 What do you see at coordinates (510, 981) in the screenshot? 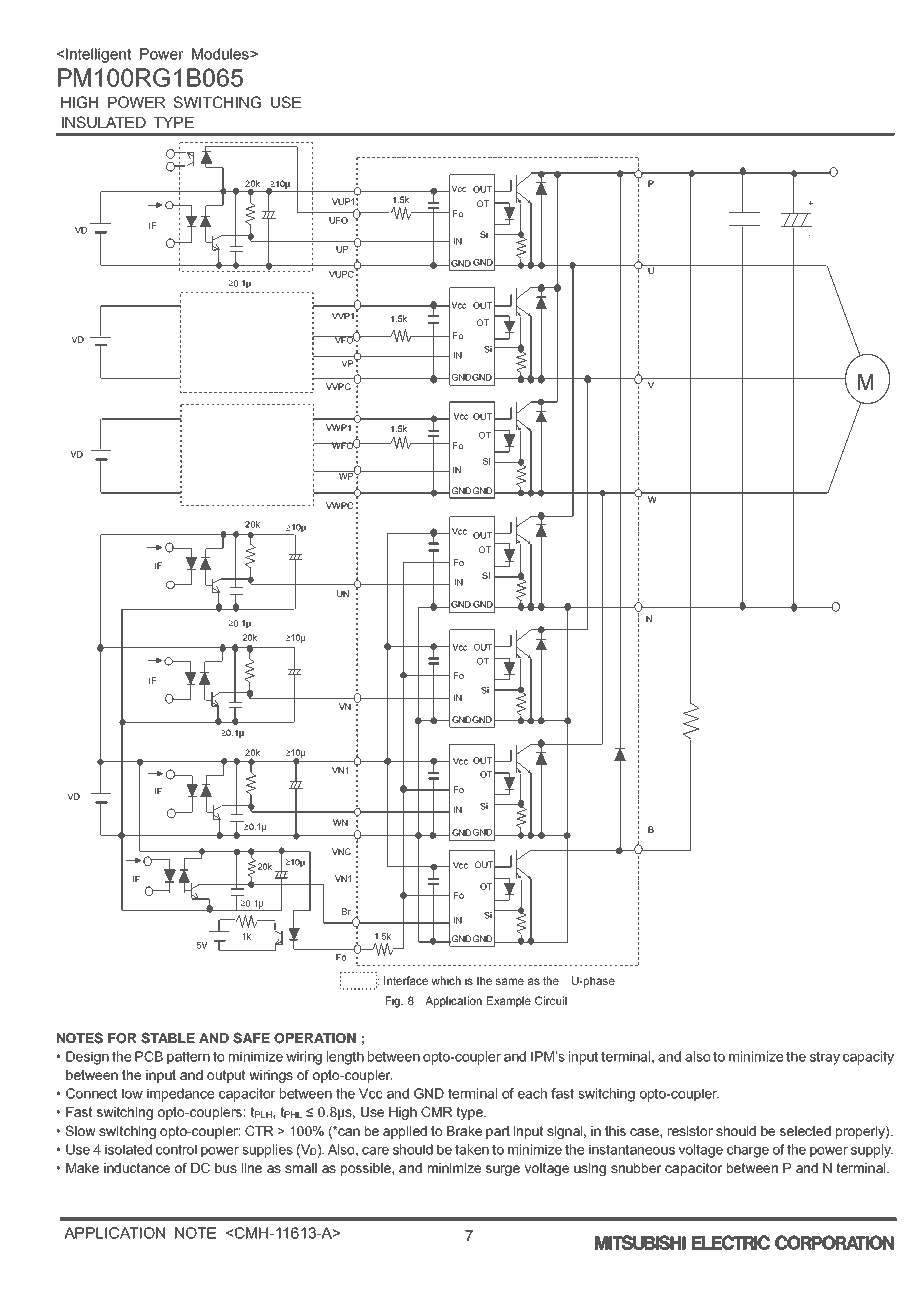
I see `same` at bounding box center [510, 981].
